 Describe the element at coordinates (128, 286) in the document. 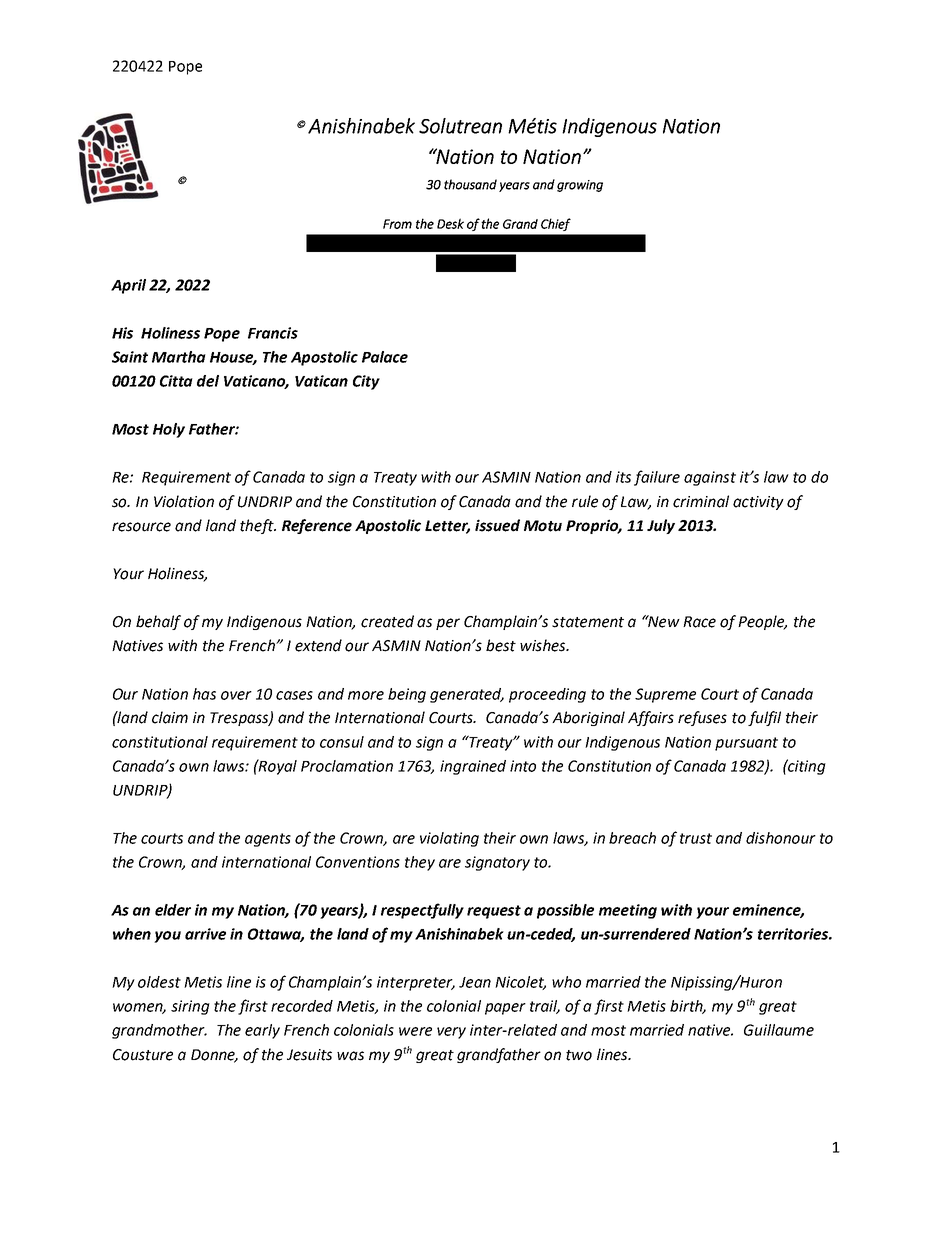

I see `April` at that location.
